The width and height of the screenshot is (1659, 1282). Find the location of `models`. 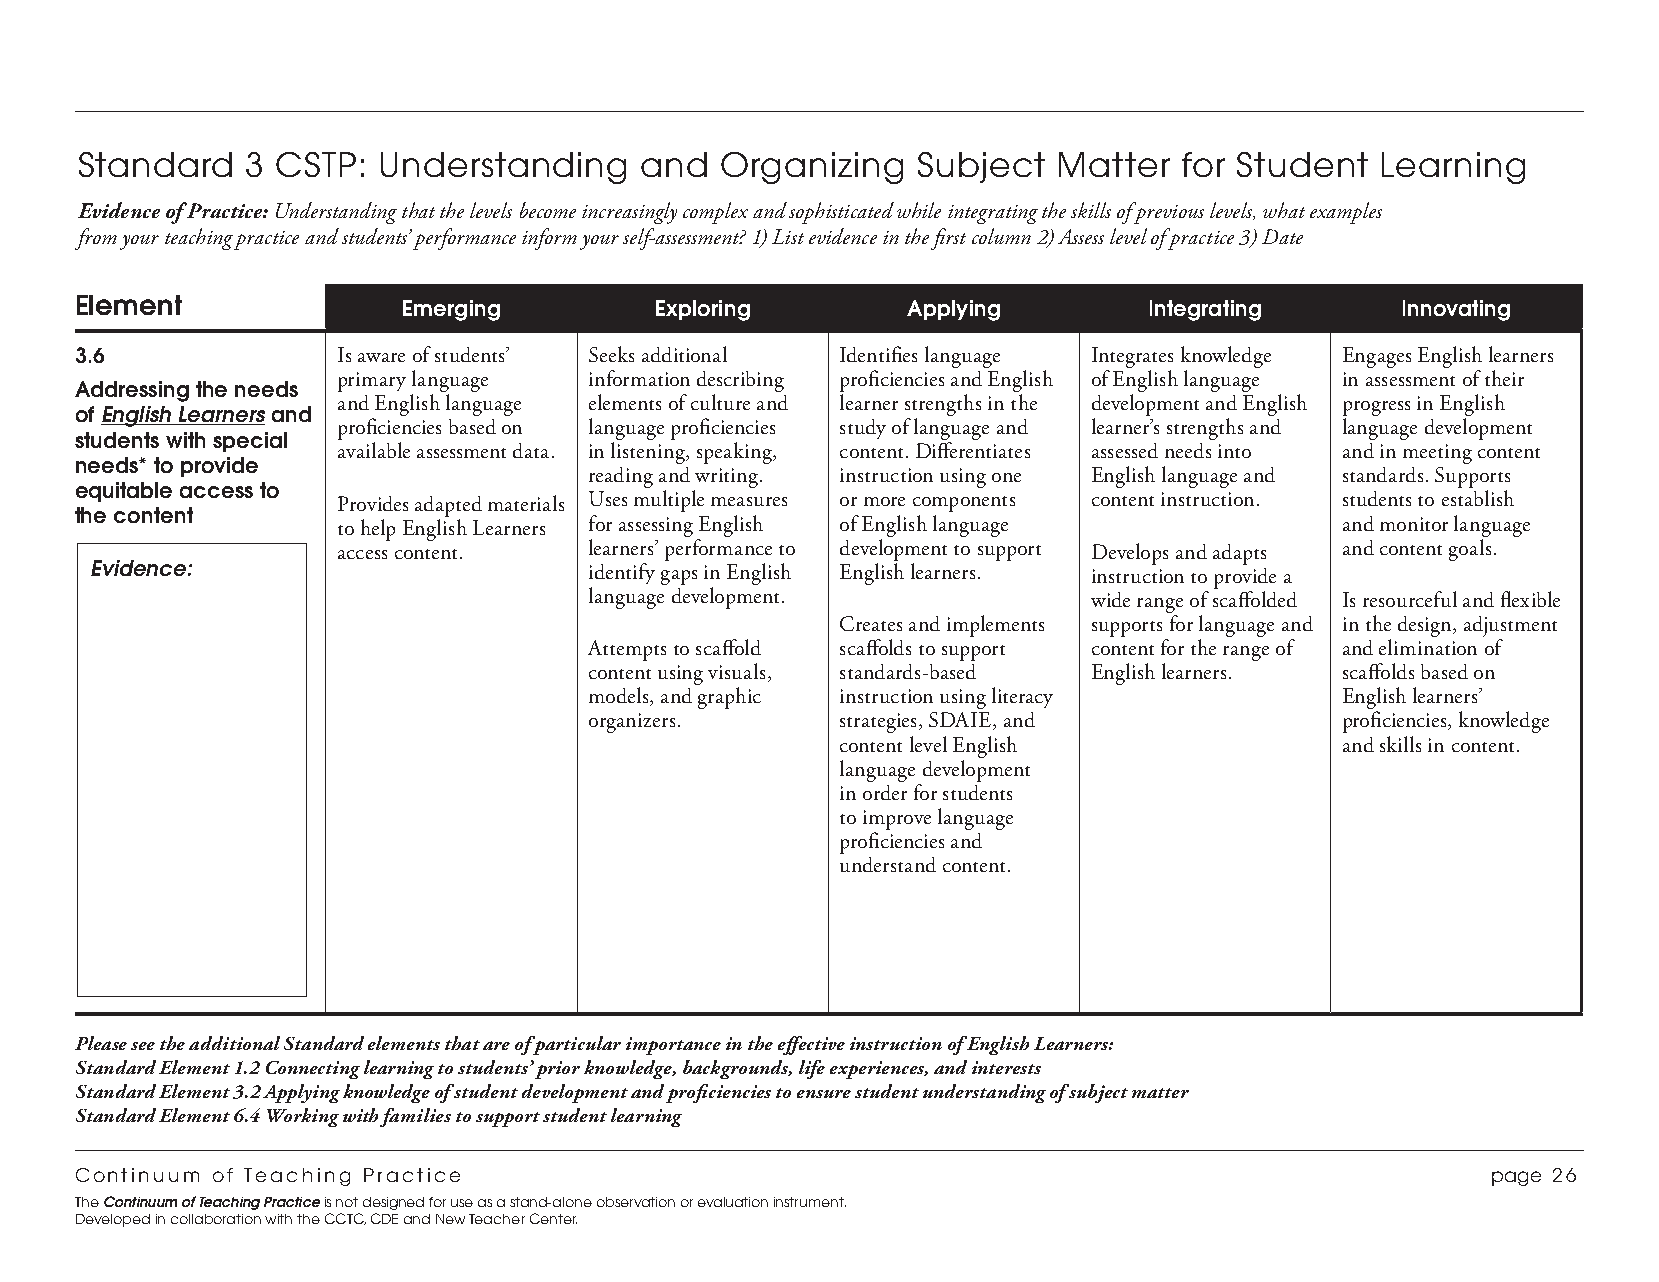

models is located at coordinates (620, 696).
